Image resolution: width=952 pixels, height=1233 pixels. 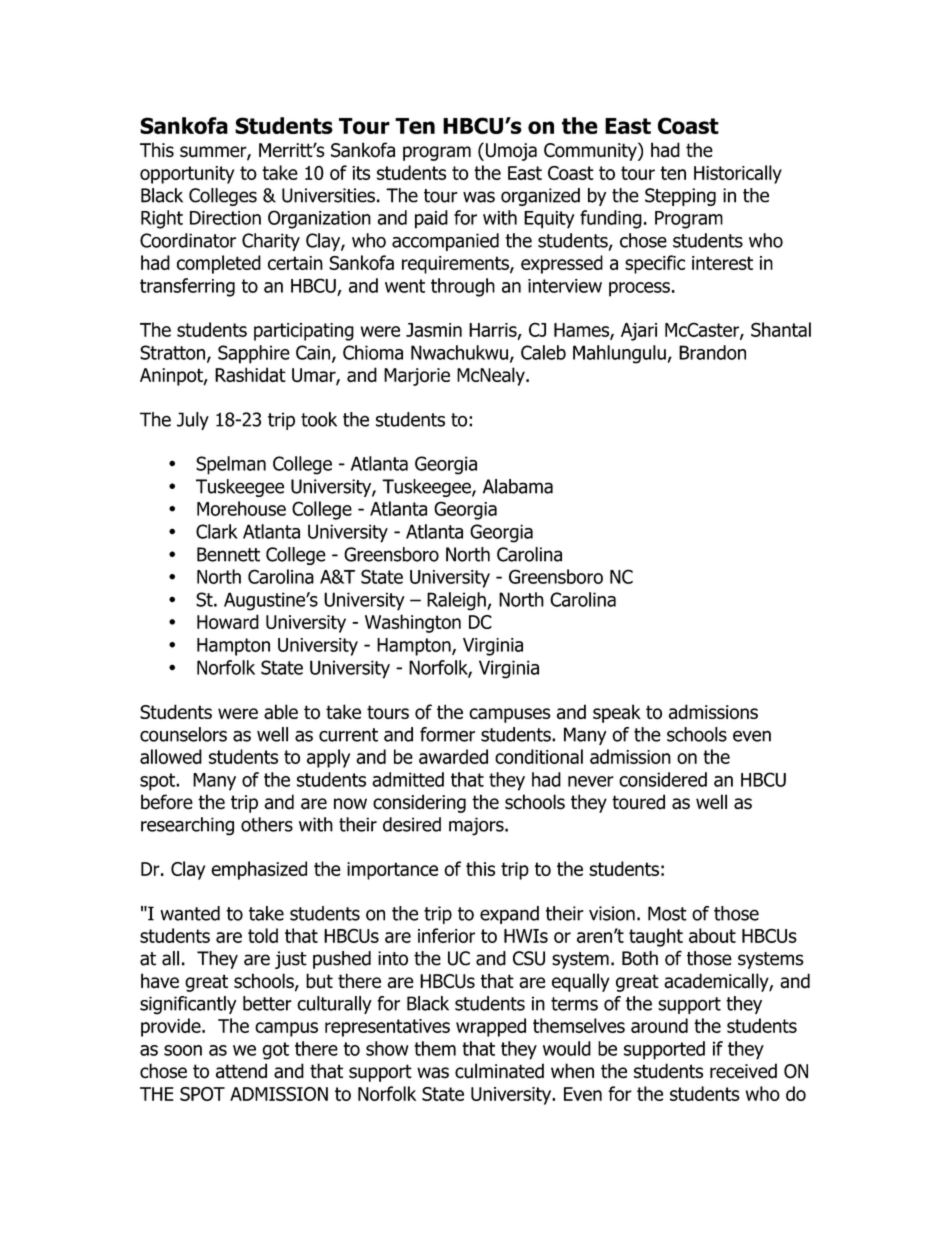 What do you see at coordinates (680, 197) in the document?
I see `Stepping` at bounding box center [680, 197].
